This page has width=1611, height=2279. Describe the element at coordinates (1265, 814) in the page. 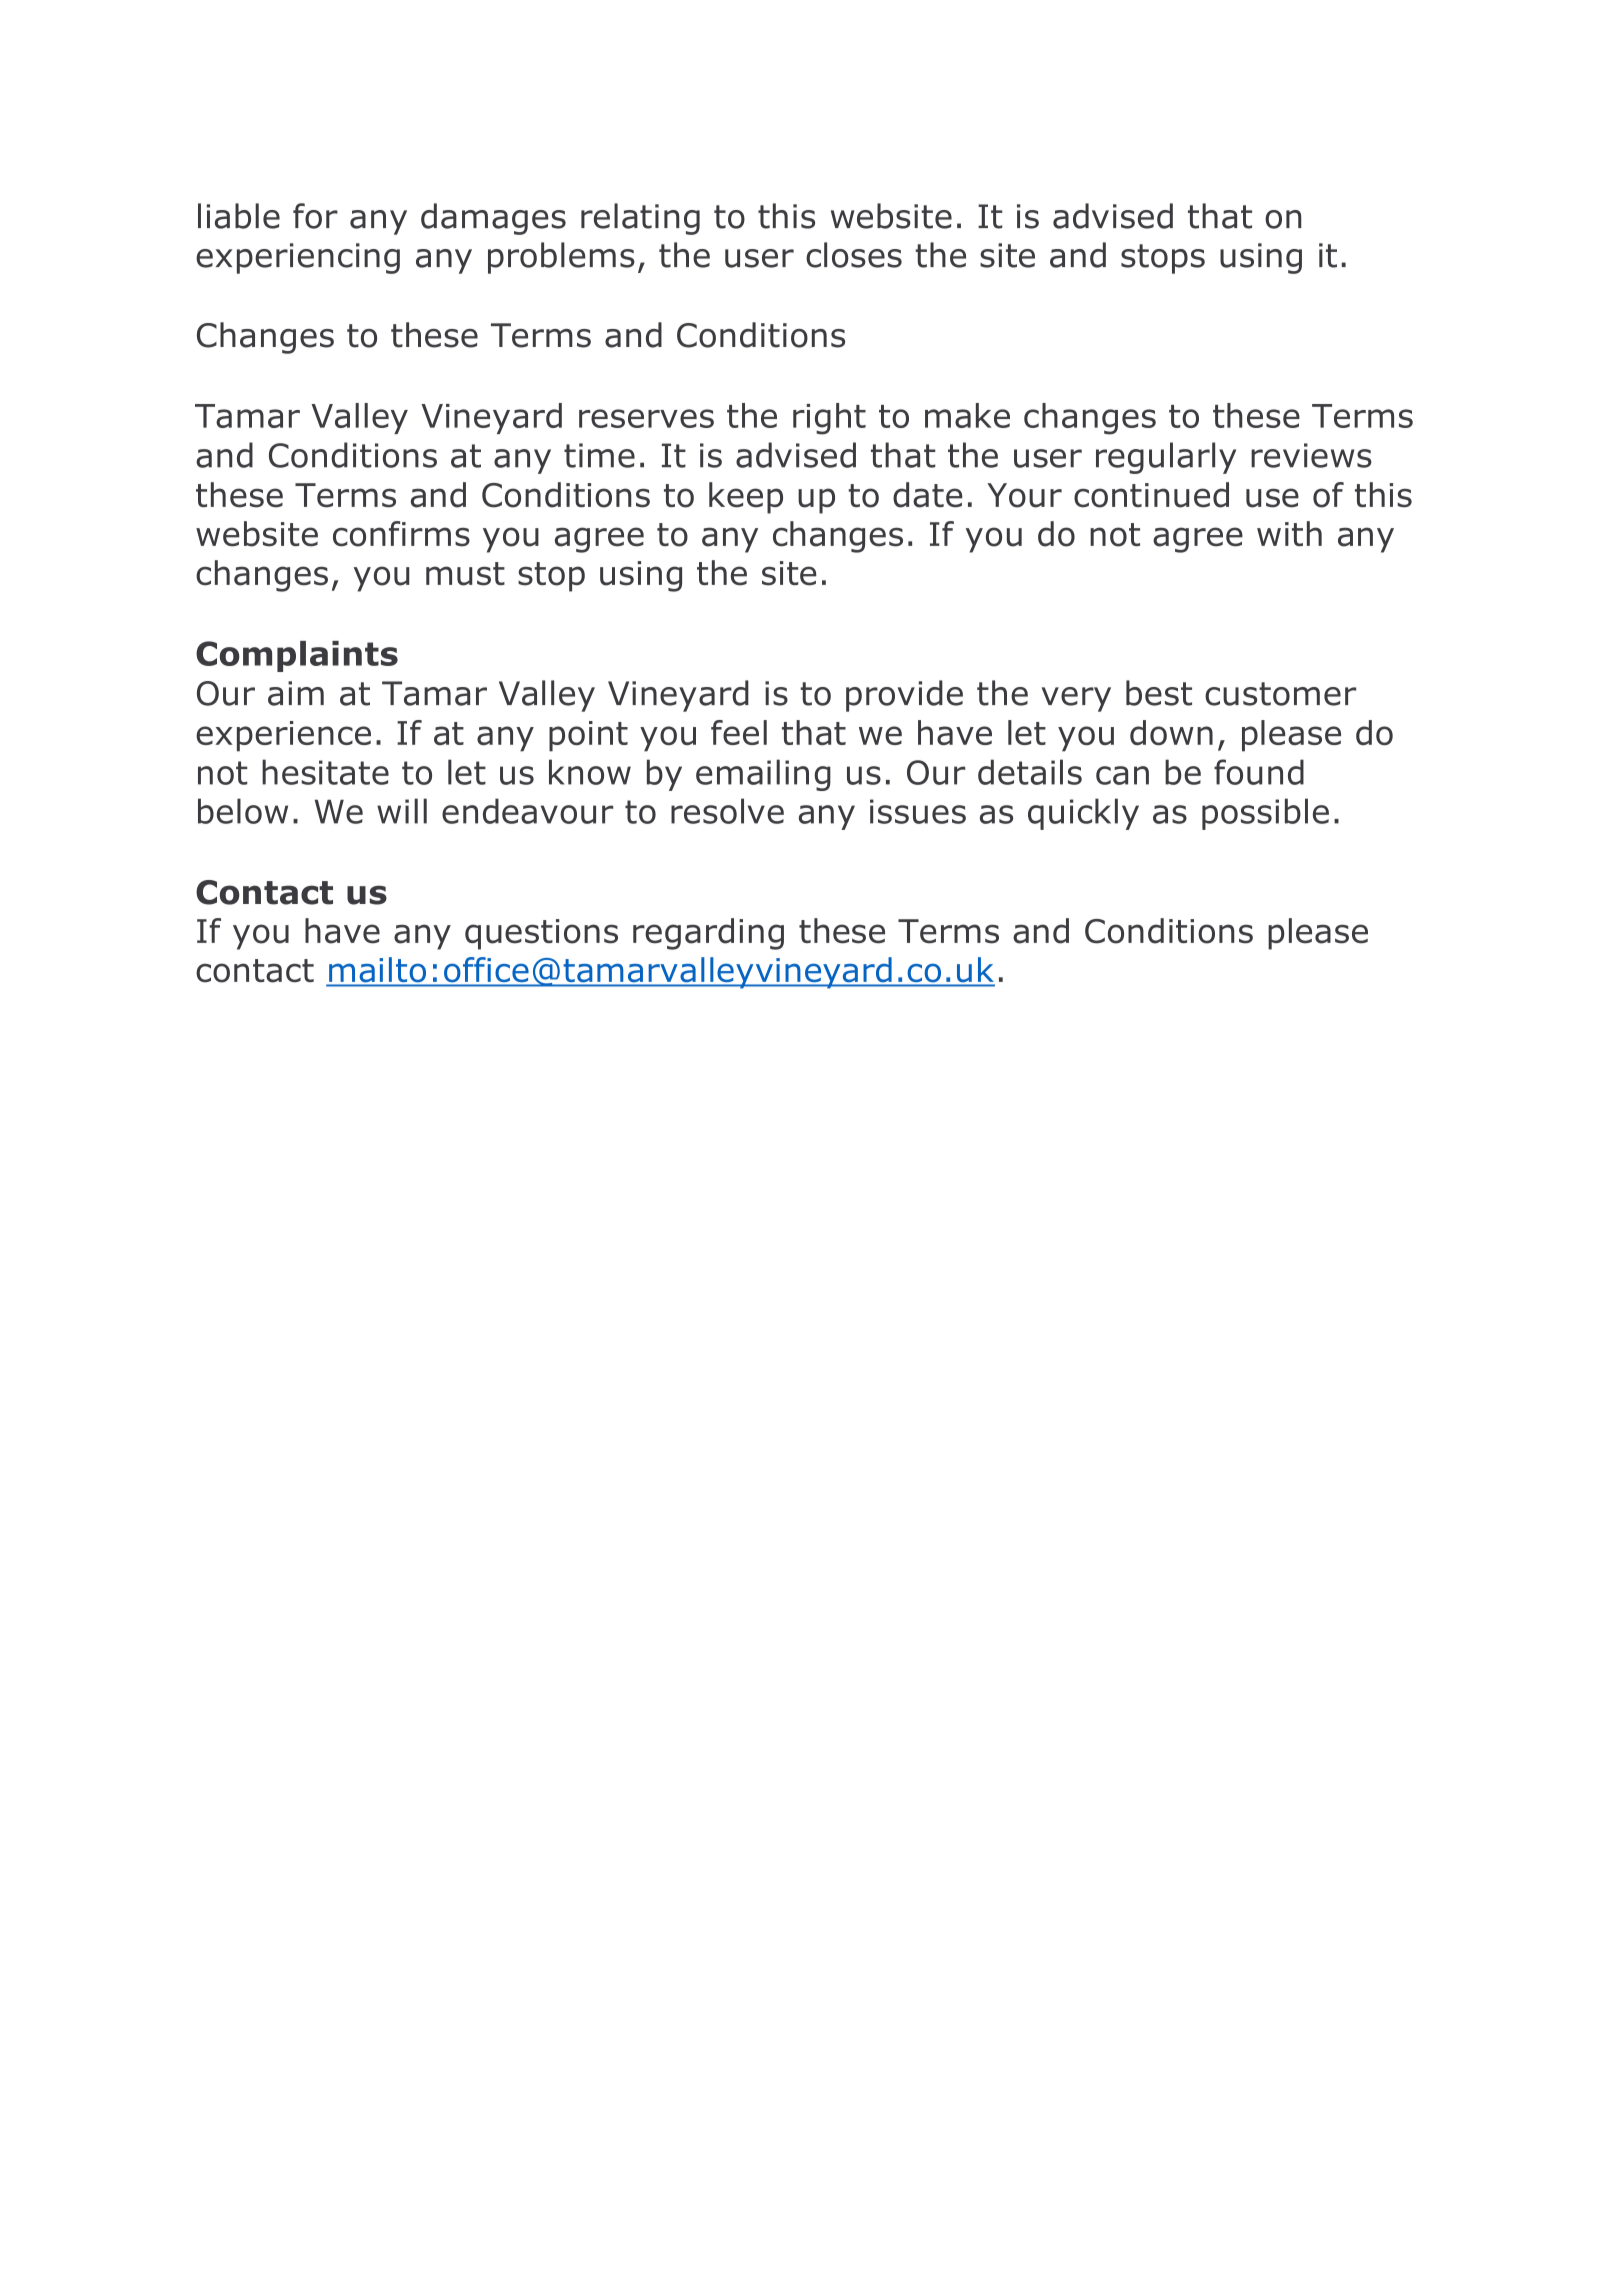

I see `possible` at that location.
